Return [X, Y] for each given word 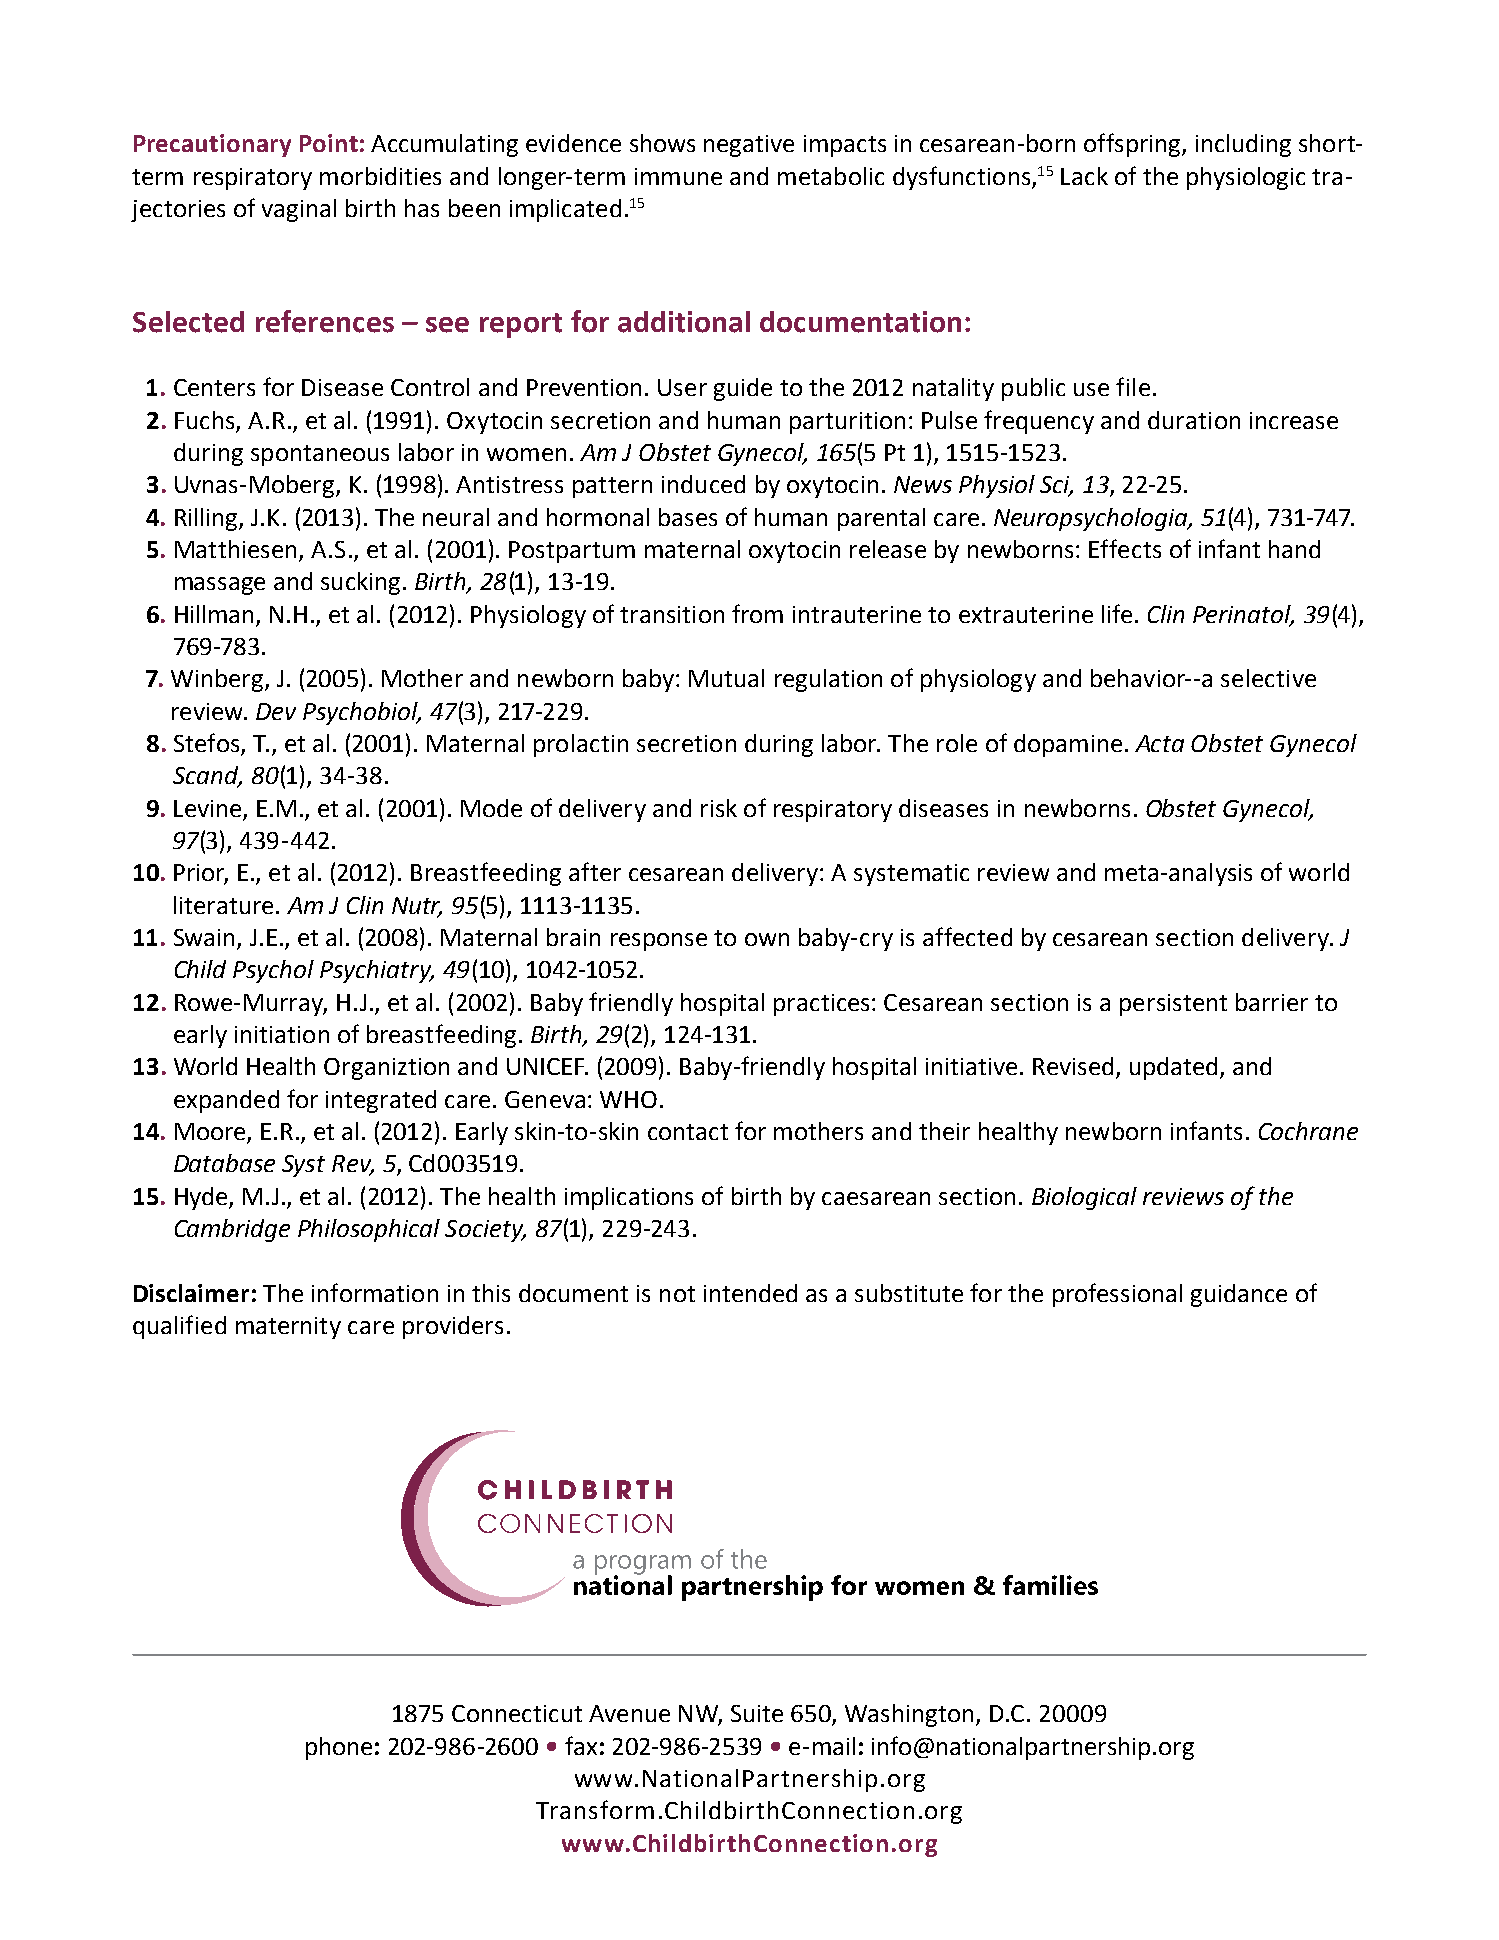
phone [339, 1748]
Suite [757, 1713]
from [757, 613]
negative [749, 146]
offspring [1133, 145]
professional [1117, 1295]
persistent [1173, 1005]
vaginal [299, 210]
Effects [1125, 548]
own [767, 939]
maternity [288, 1328]
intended [750, 1293]
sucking [360, 583]
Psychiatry [377, 971]
